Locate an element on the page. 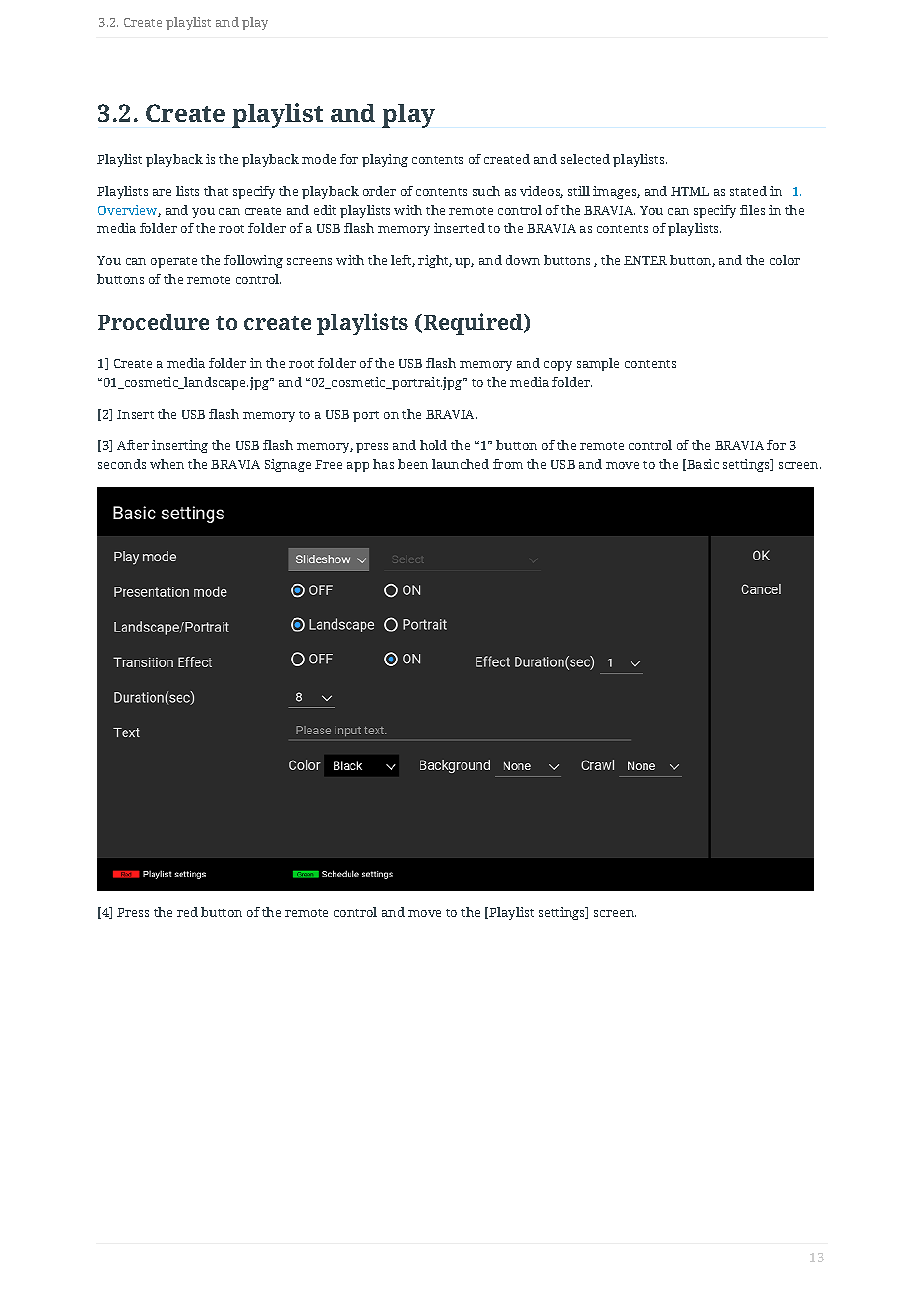  Basic is located at coordinates (702, 465).
